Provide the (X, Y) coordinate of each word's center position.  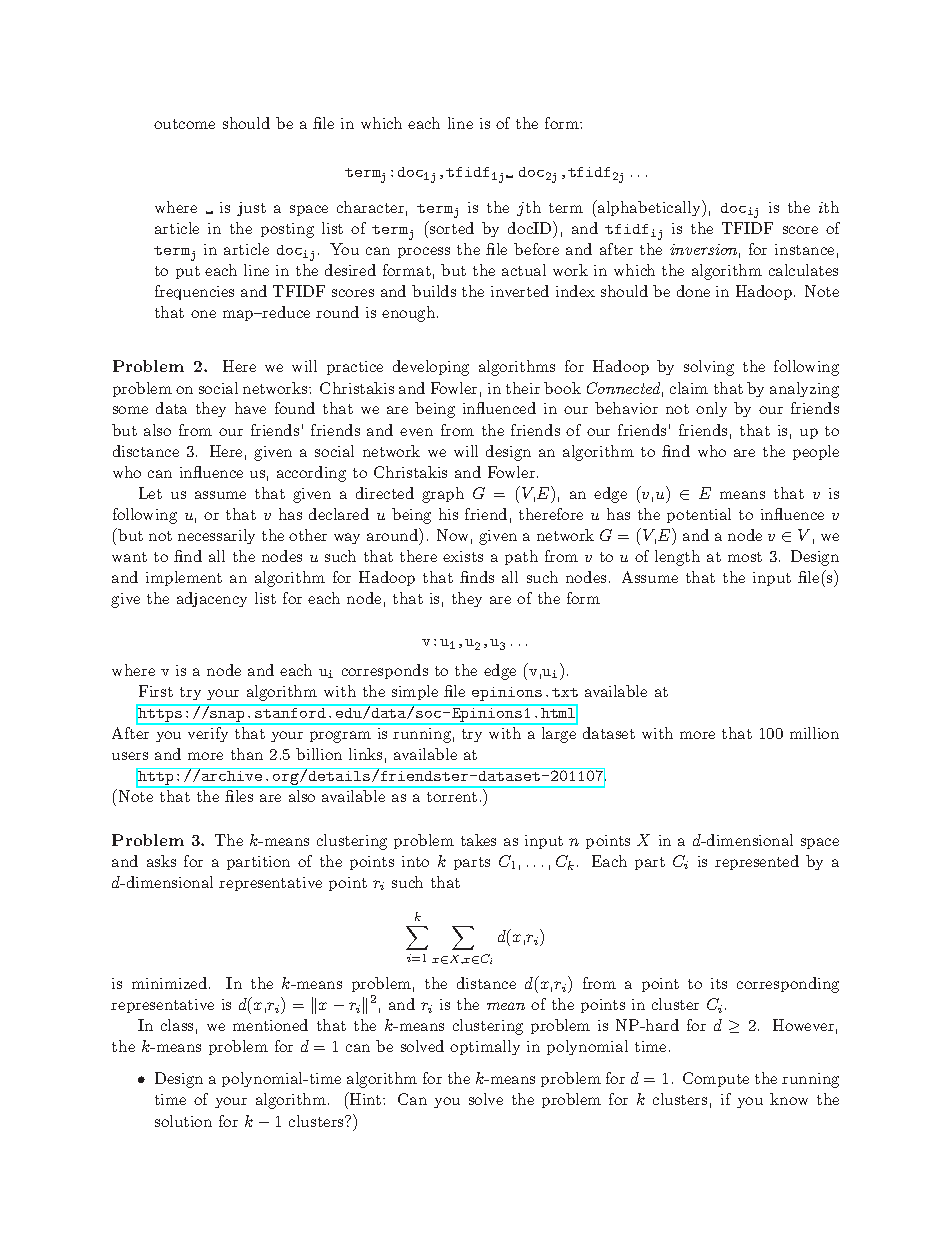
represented (757, 862)
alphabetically (649, 208)
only (711, 409)
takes (478, 840)
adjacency (212, 599)
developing (431, 368)
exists (463, 556)
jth (529, 208)
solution (183, 1121)
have (250, 408)
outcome (184, 124)
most (745, 557)
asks (161, 861)
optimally (485, 1047)
